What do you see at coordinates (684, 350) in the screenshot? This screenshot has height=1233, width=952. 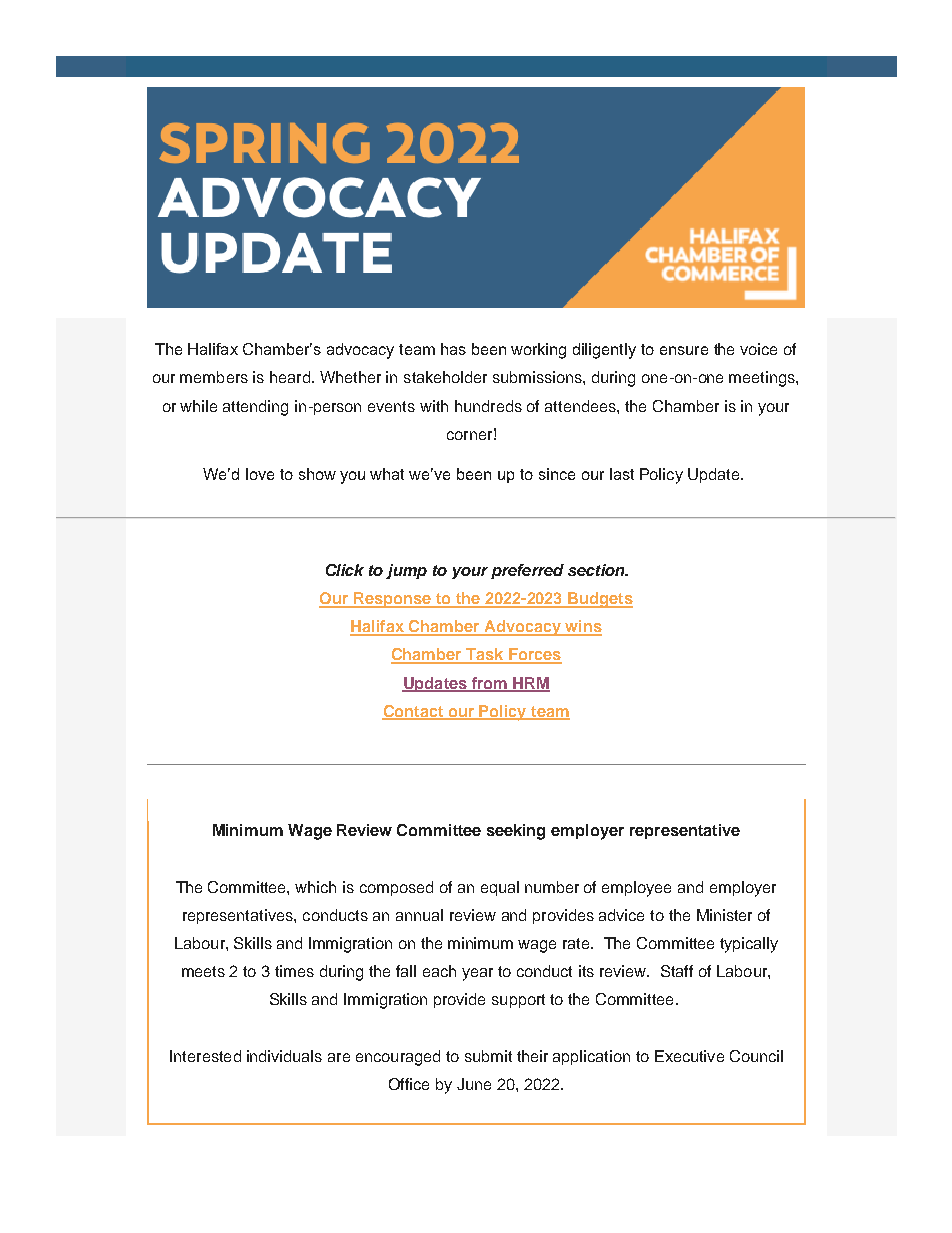 I see `ensure` at bounding box center [684, 350].
